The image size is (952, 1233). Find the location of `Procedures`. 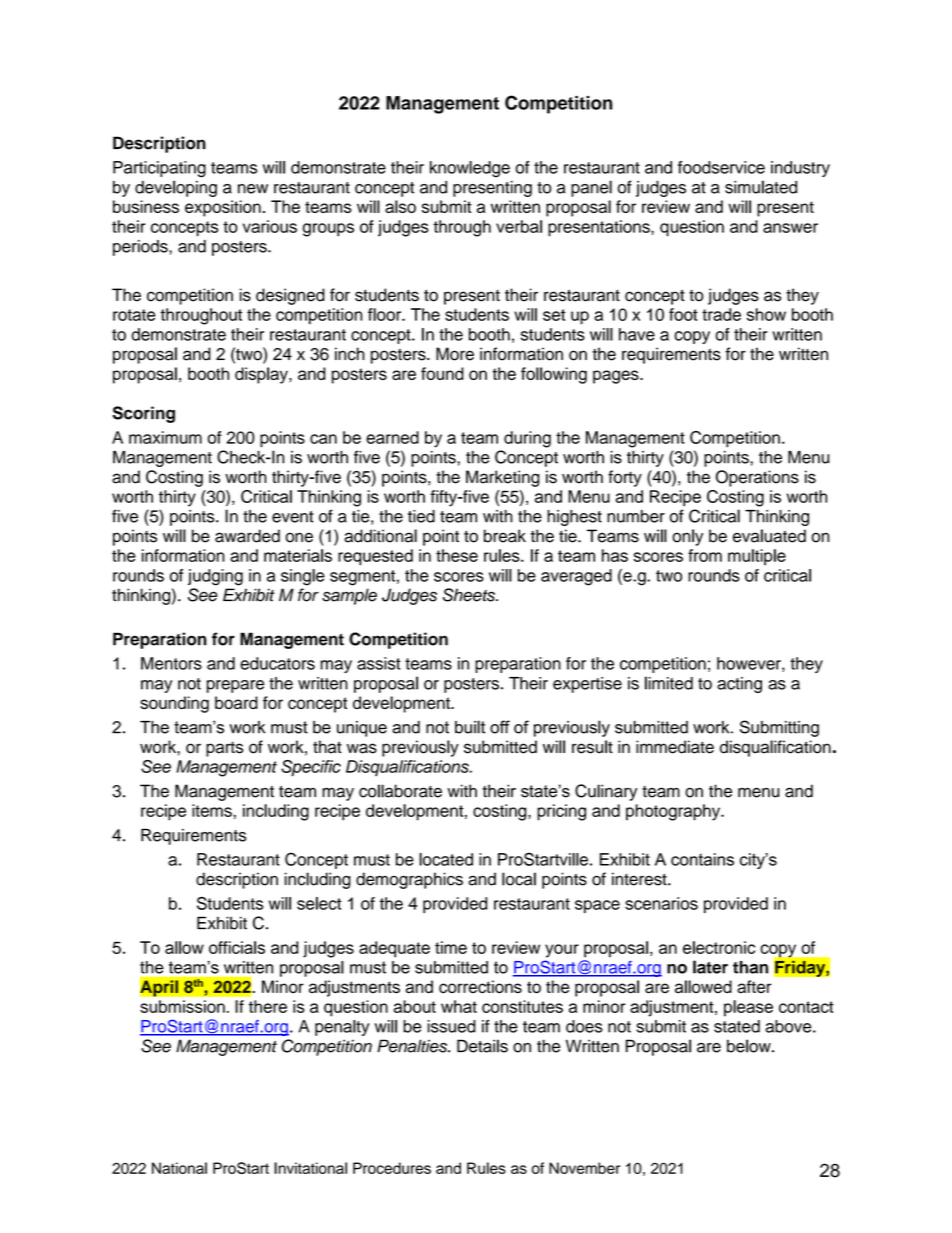

Procedures is located at coordinates (392, 1168).
